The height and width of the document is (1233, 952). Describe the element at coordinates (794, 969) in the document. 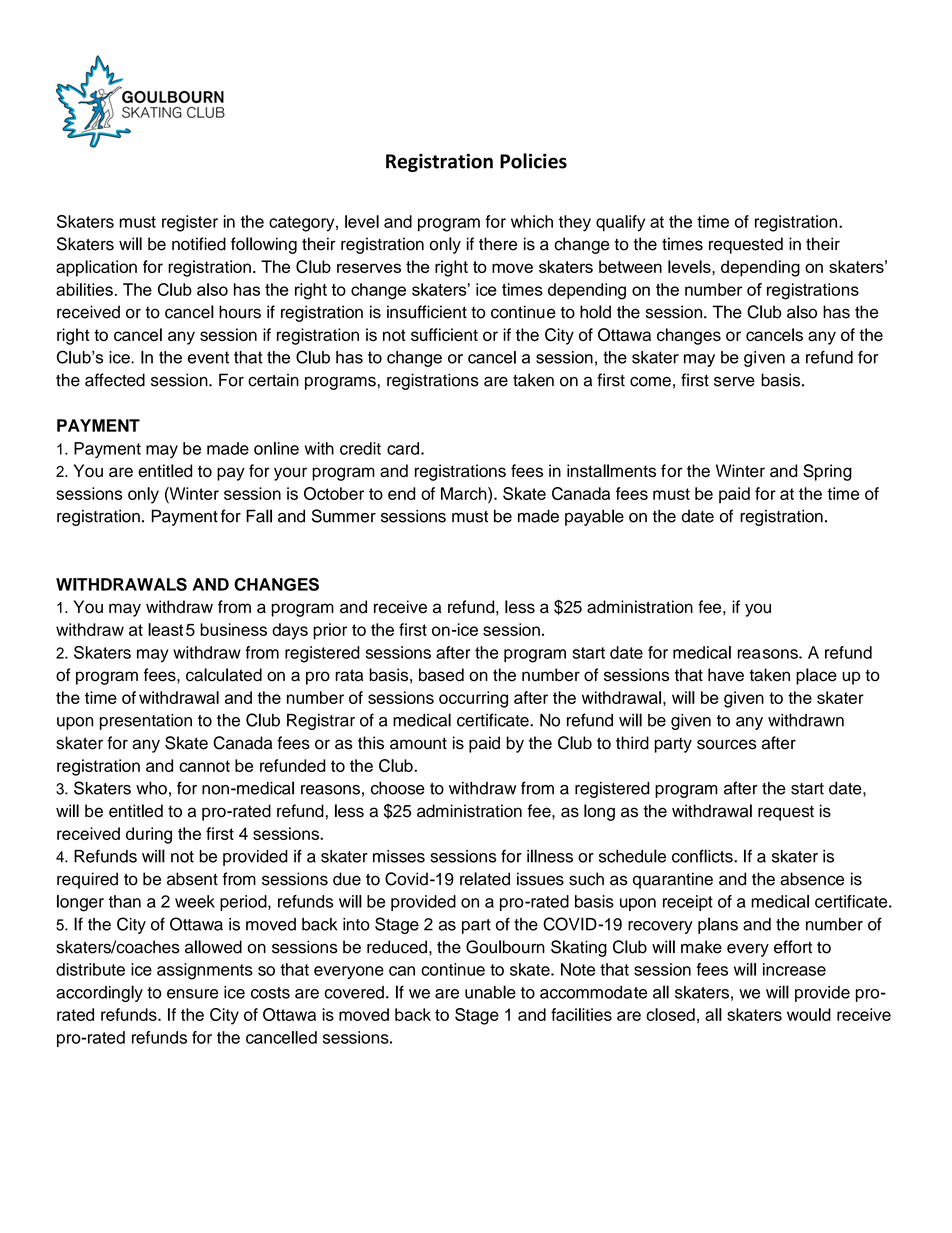

I see `increase` at that location.
